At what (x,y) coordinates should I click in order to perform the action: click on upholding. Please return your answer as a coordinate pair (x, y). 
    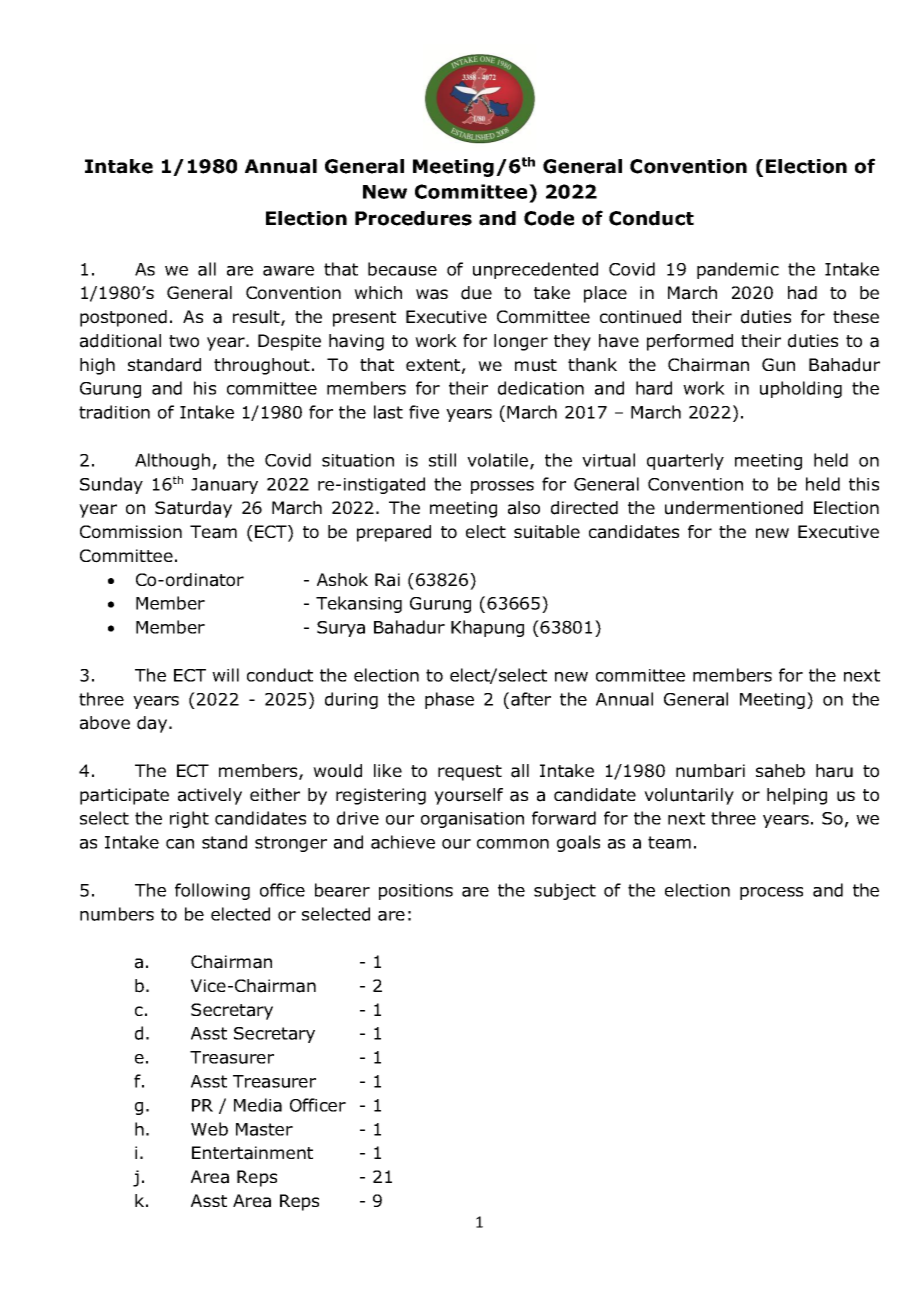
    Looking at the image, I should click on (801, 389).
